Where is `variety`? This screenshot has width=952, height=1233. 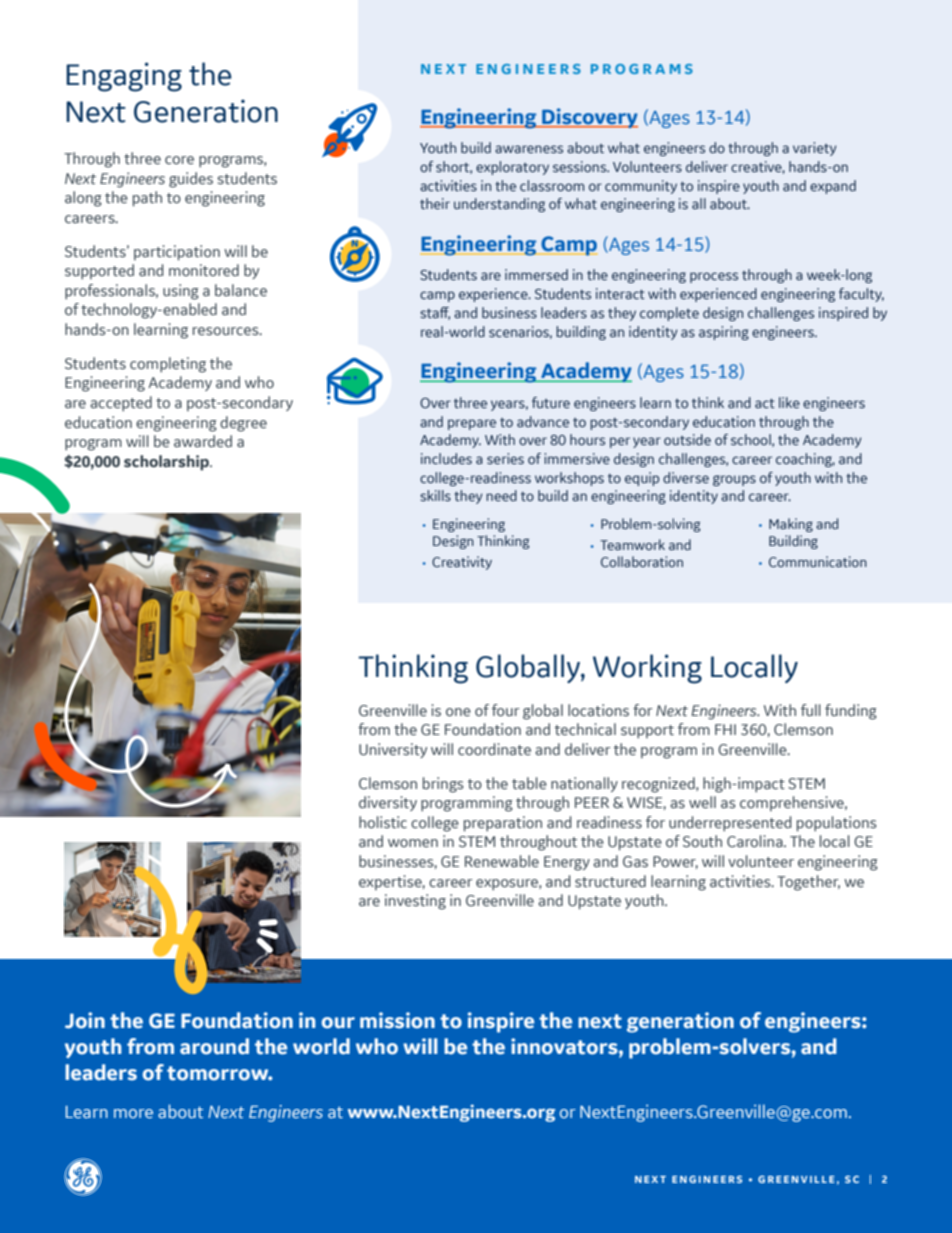 variety is located at coordinates (814, 149).
